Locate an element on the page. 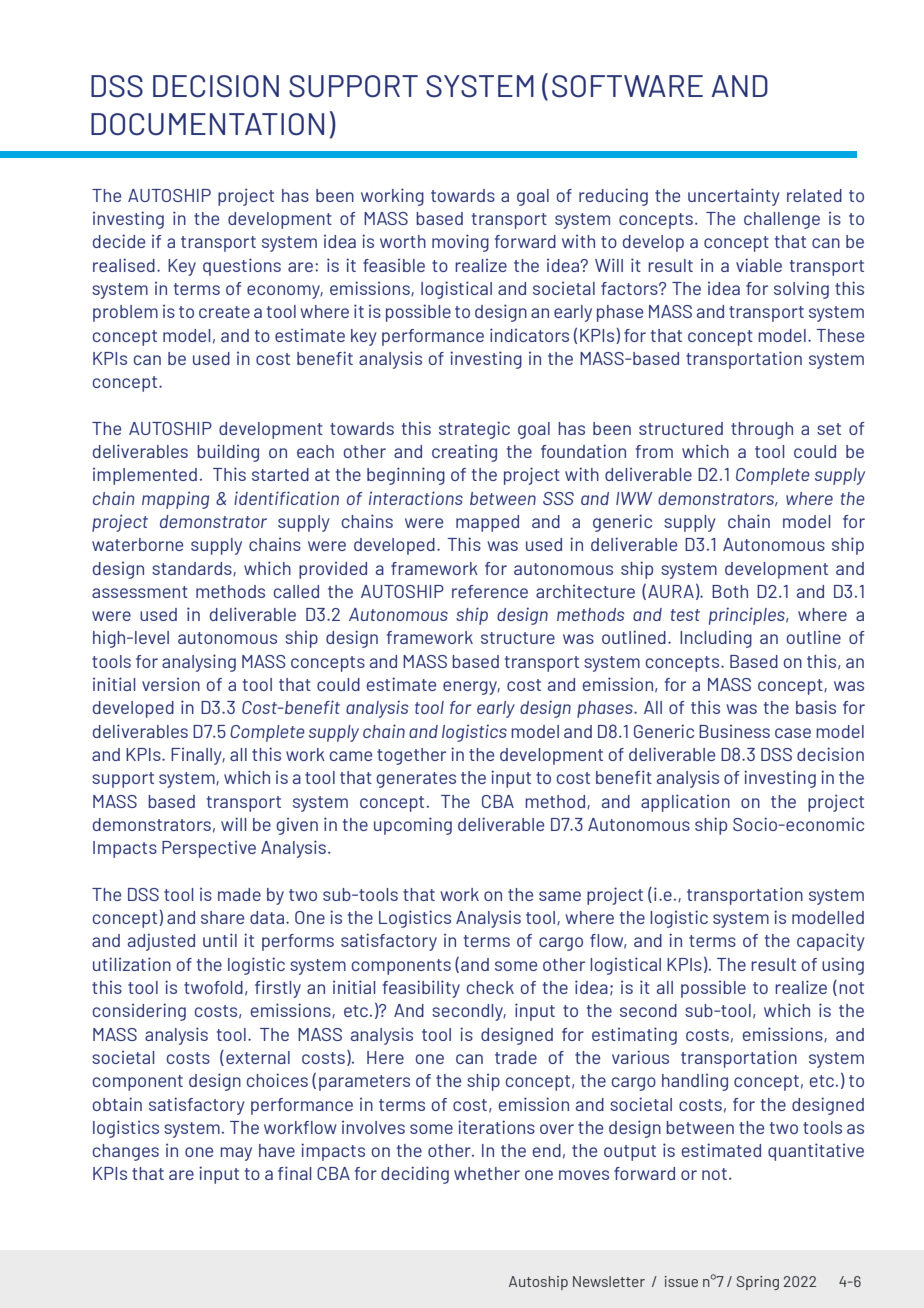 The image size is (924, 1308). through is located at coordinates (762, 430).
